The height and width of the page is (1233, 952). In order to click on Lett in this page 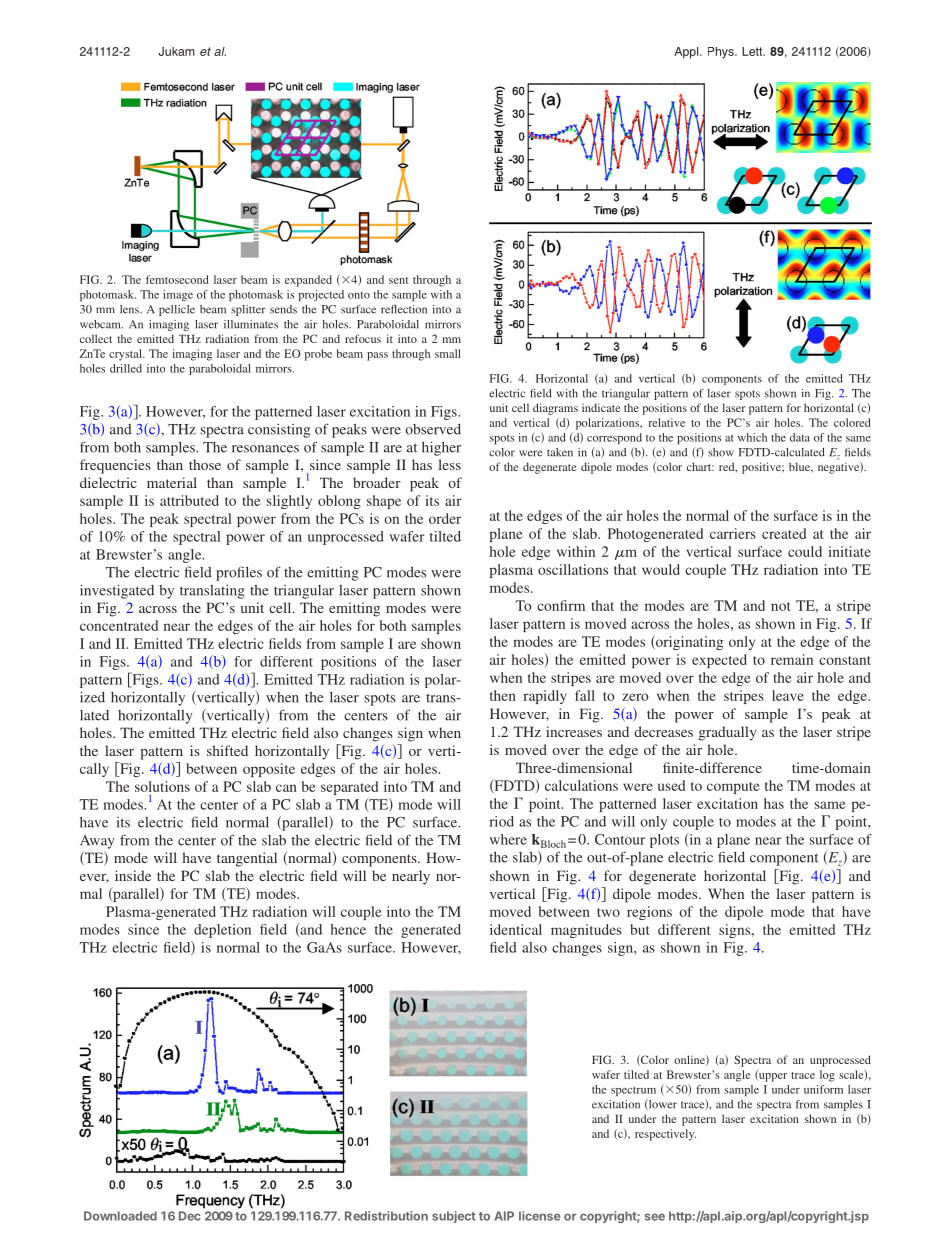, I will do `click(753, 51)`.
